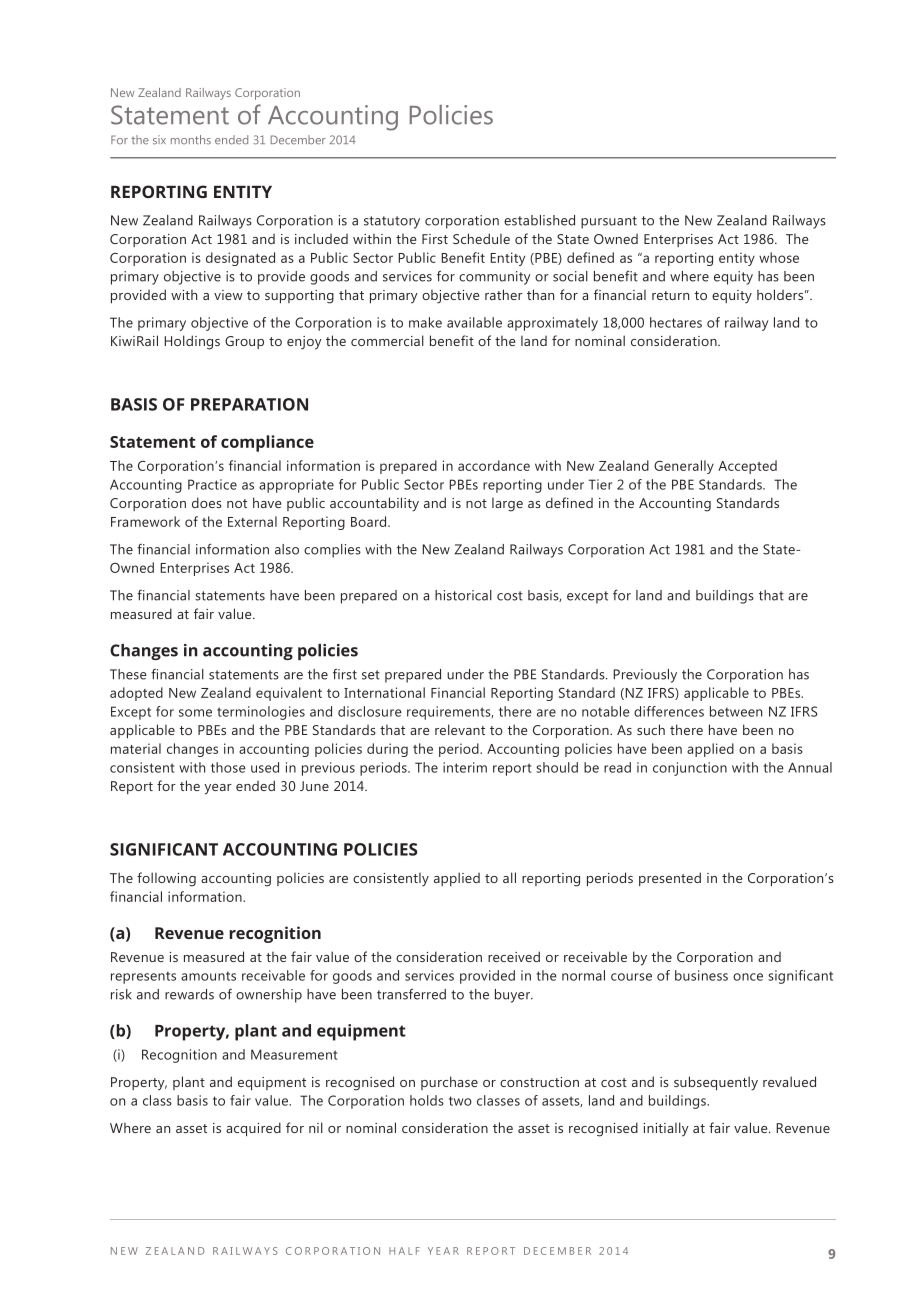 Image resolution: width=924 pixels, height=1308 pixels. What do you see at coordinates (191, 140) in the screenshot?
I see `months` at bounding box center [191, 140].
